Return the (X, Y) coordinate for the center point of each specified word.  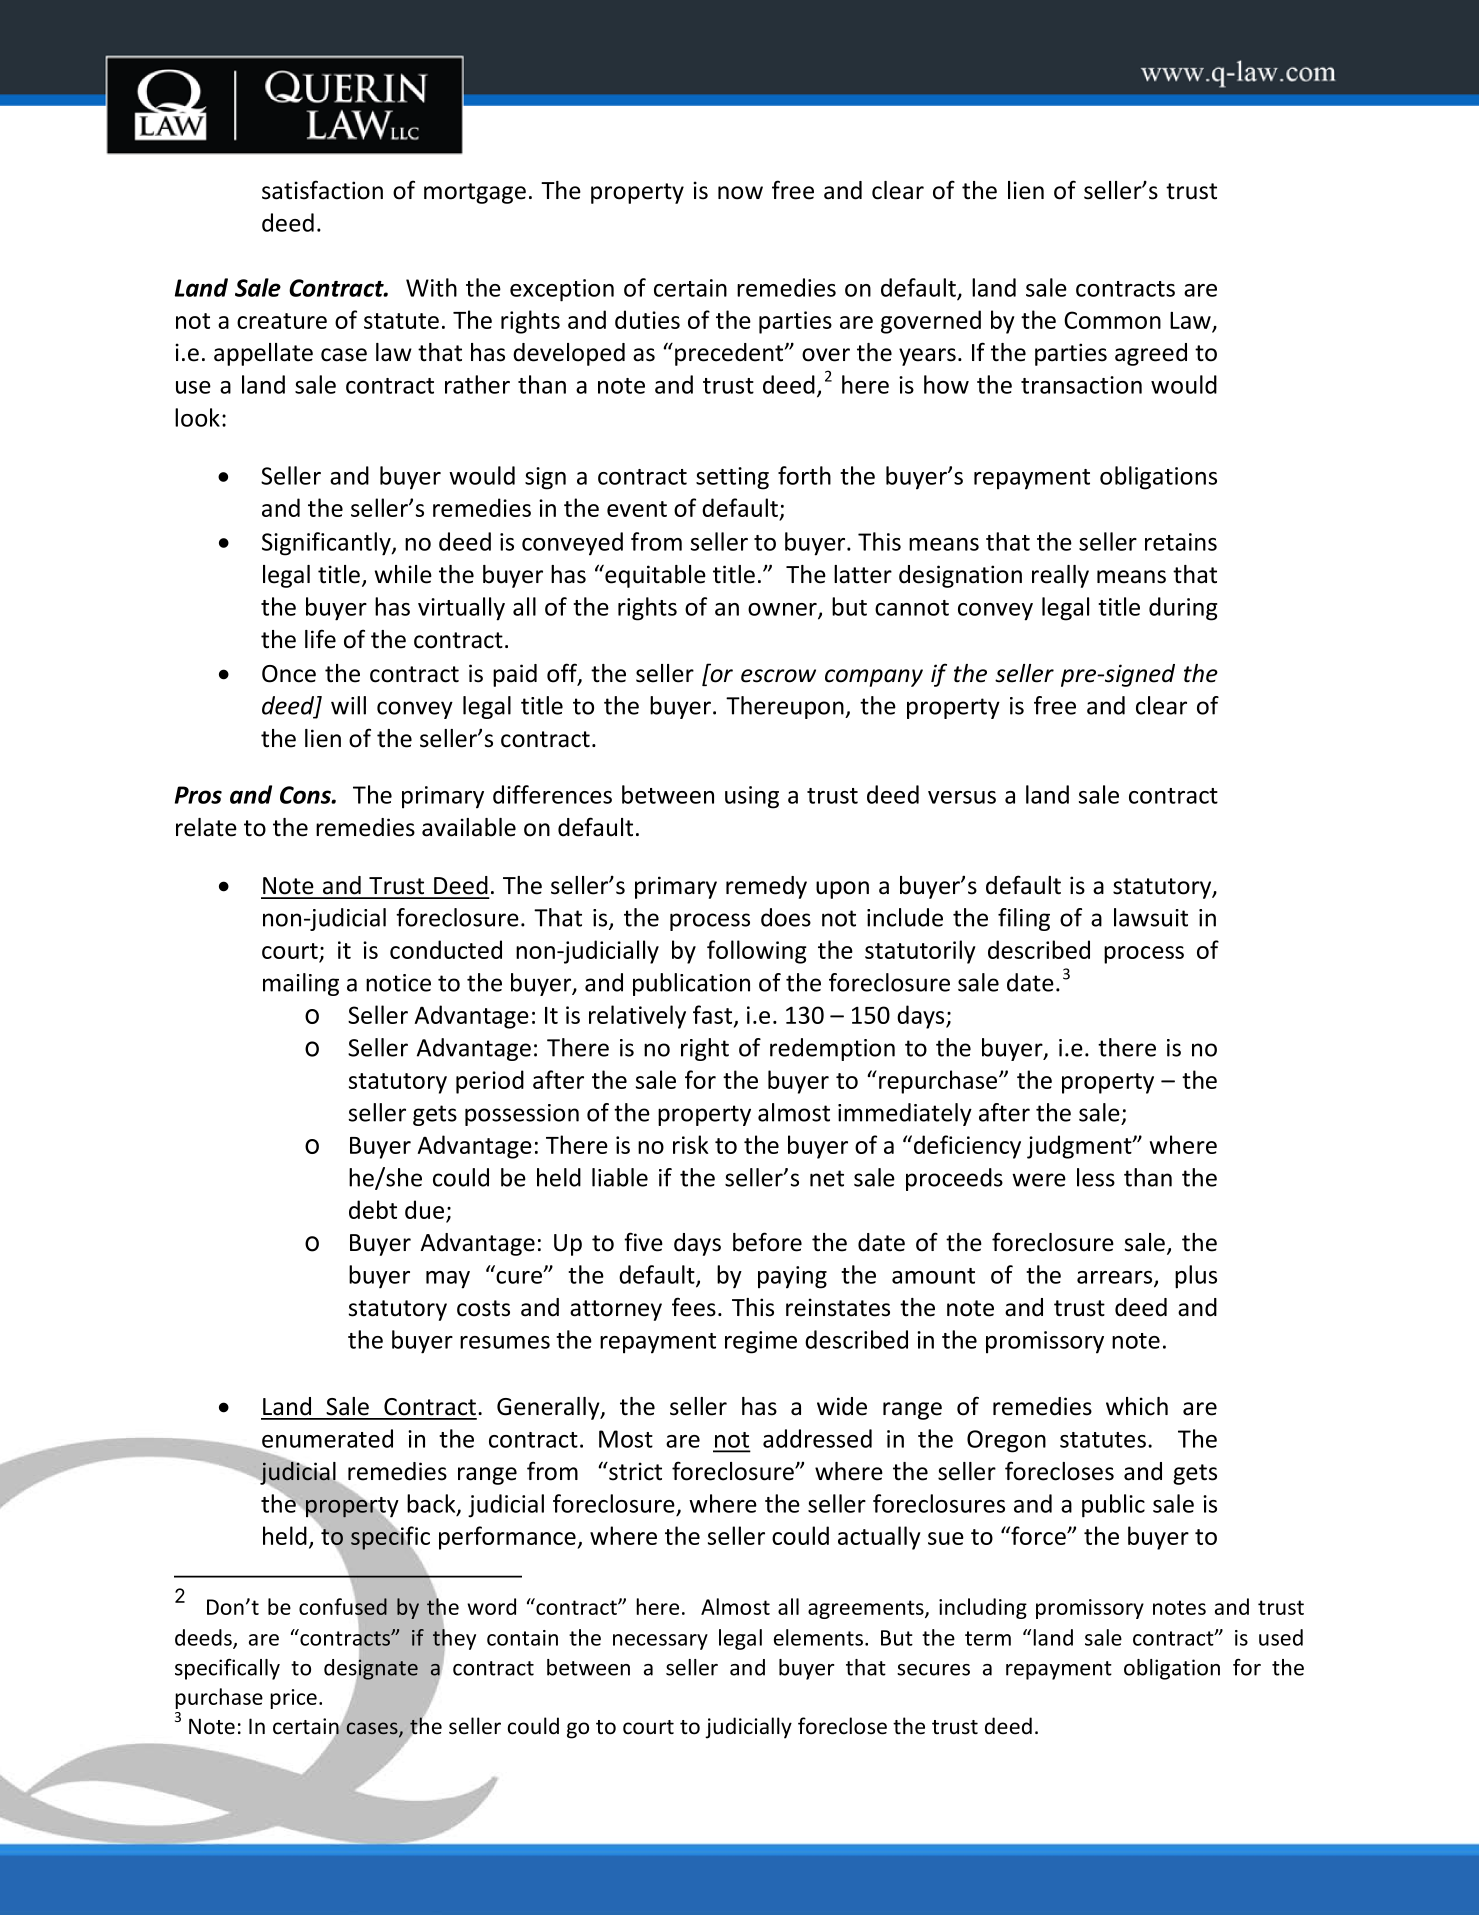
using (752, 797)
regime (761, 1342)
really (1060, 576)
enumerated (327, 1438)
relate (206, 827)
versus (962, 797)
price (293, 1699)
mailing (301, 984)
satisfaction (322, 190)
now (740, 193)
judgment (1080, 1147)
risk (691, 1144)
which (1137, 1406)
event (637, 509)
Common (1112, 320)
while (403, 574)
